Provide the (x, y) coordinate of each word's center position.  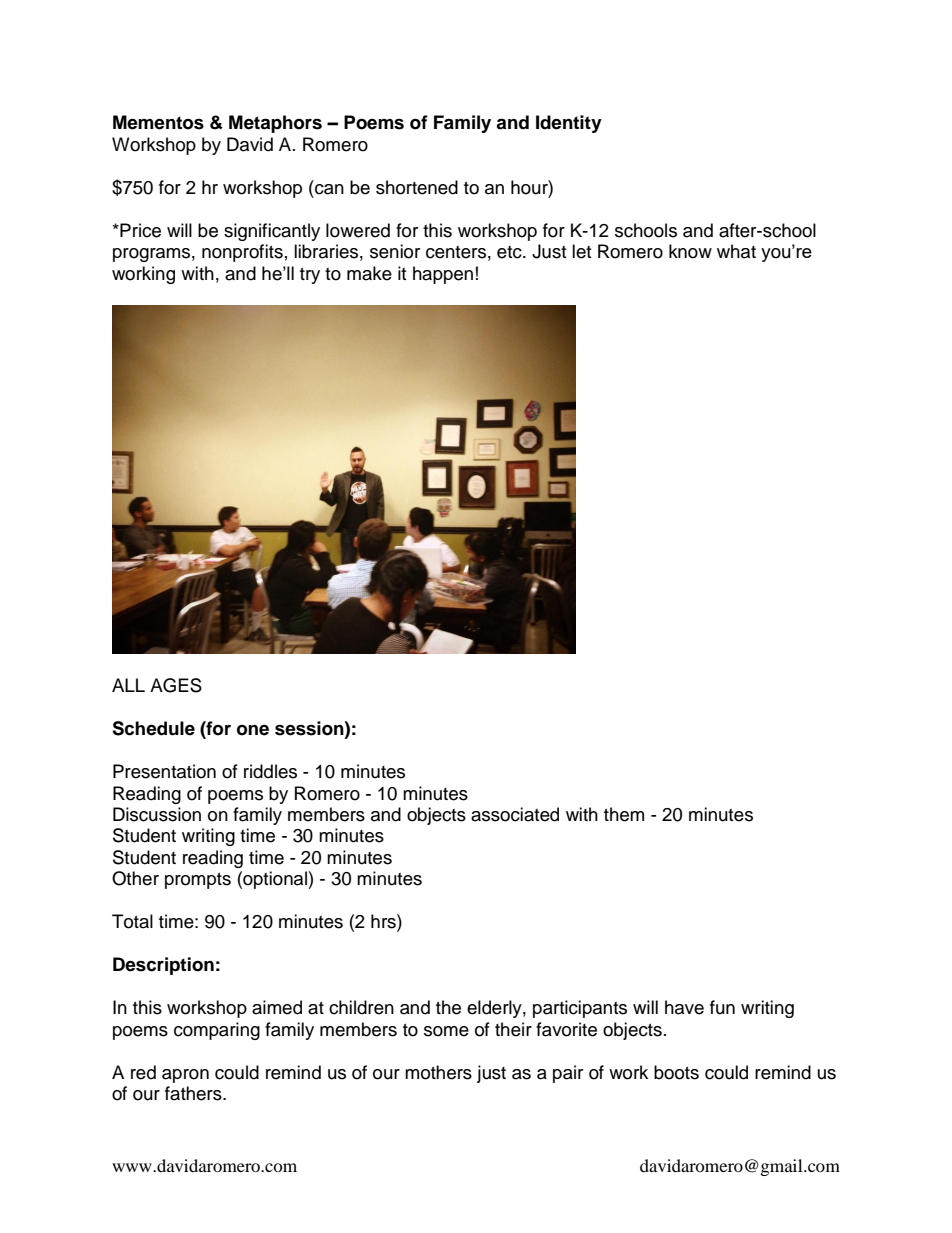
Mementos (158, 122)
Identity (569, 124)
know (690, 251)
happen (443, 275)
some (446, 1031)
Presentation (164, 771)
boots (676, 1072)
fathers (194, 1093)
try (310, 276)
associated (515, 814)
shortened (417, 187)
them (624, 814)
